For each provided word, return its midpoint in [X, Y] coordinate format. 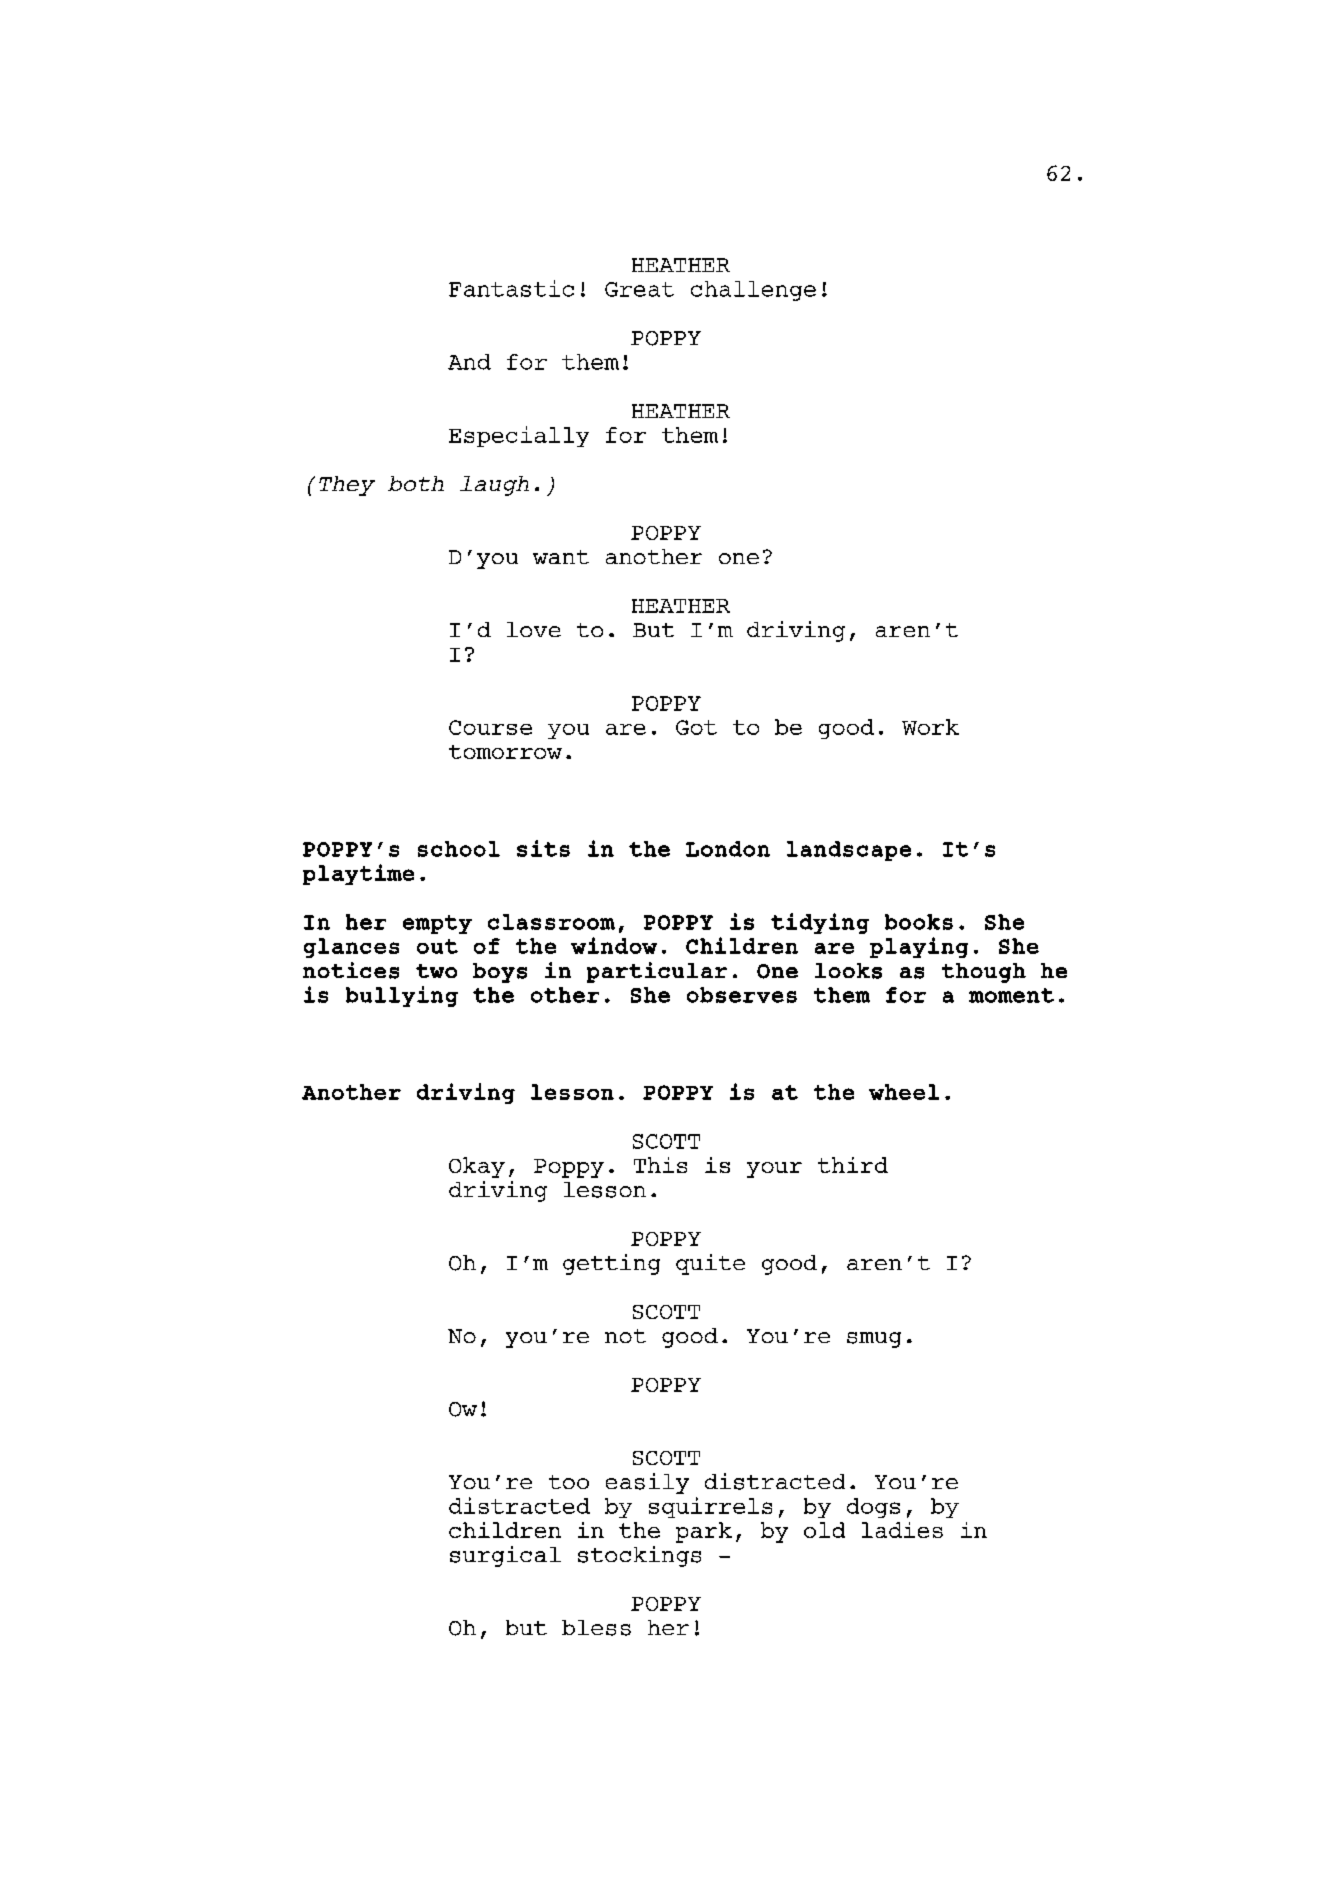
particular [657, 972]
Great [639, 289]
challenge [753, 291]
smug [874, 1340]
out [437, 946]
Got [696, 727]
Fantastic [511, 288]
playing [919, 947]
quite [710, 1264]
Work [930, 727]
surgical [505, 1556]
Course [490, 727]
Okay [477, 1167]
